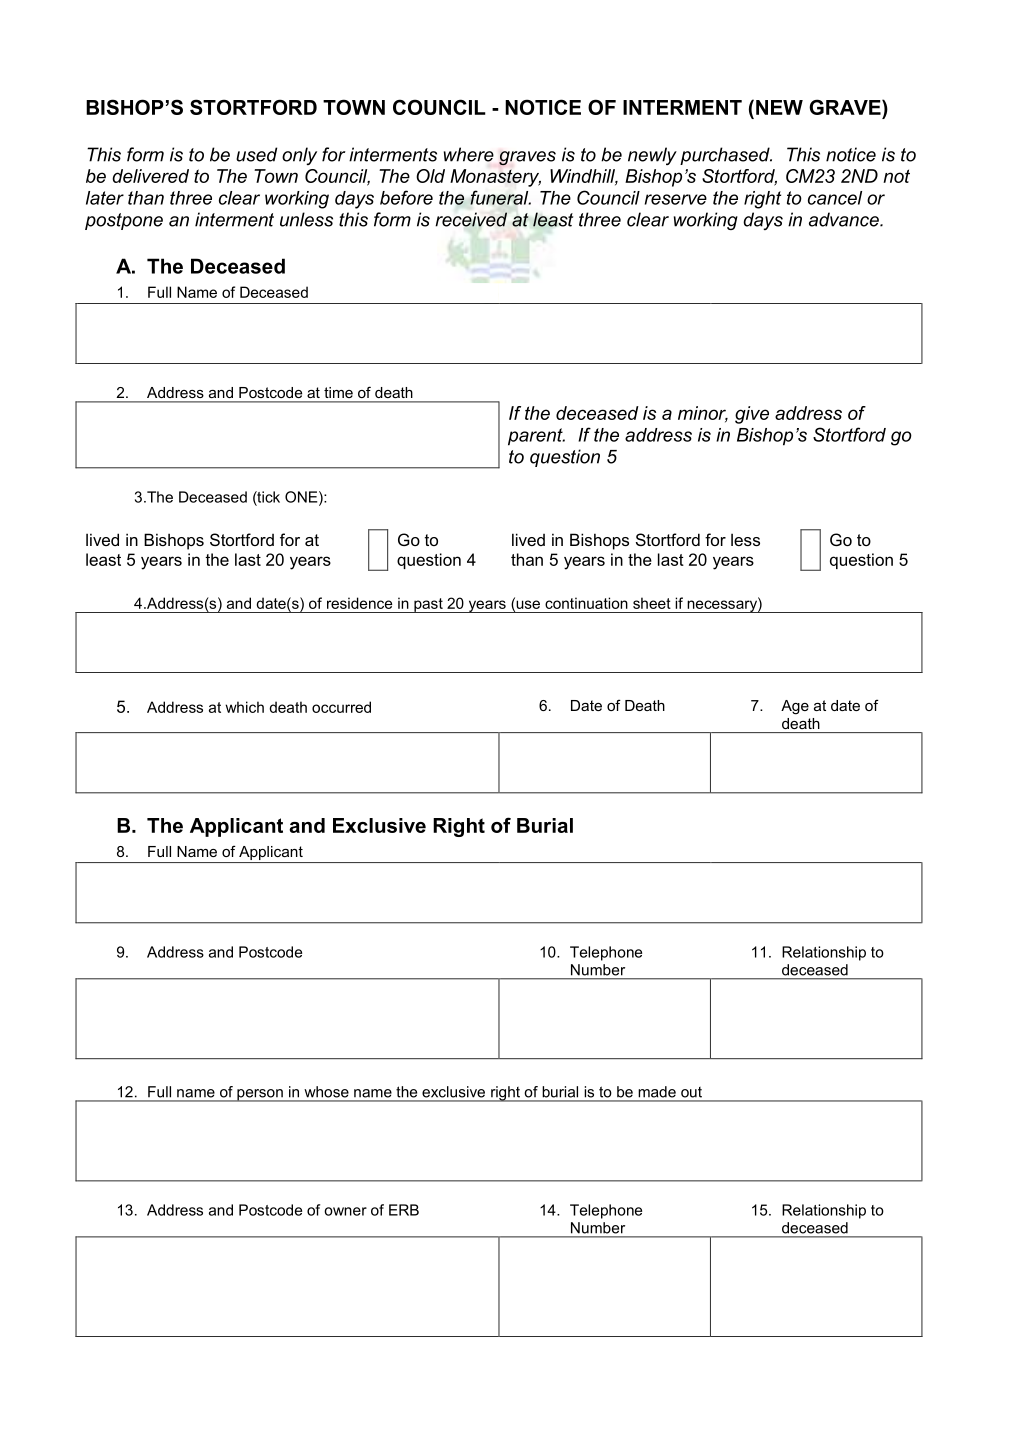 The width and height of the screenshot is (1022, 1445). I want to click on time, so click(338, 392).
